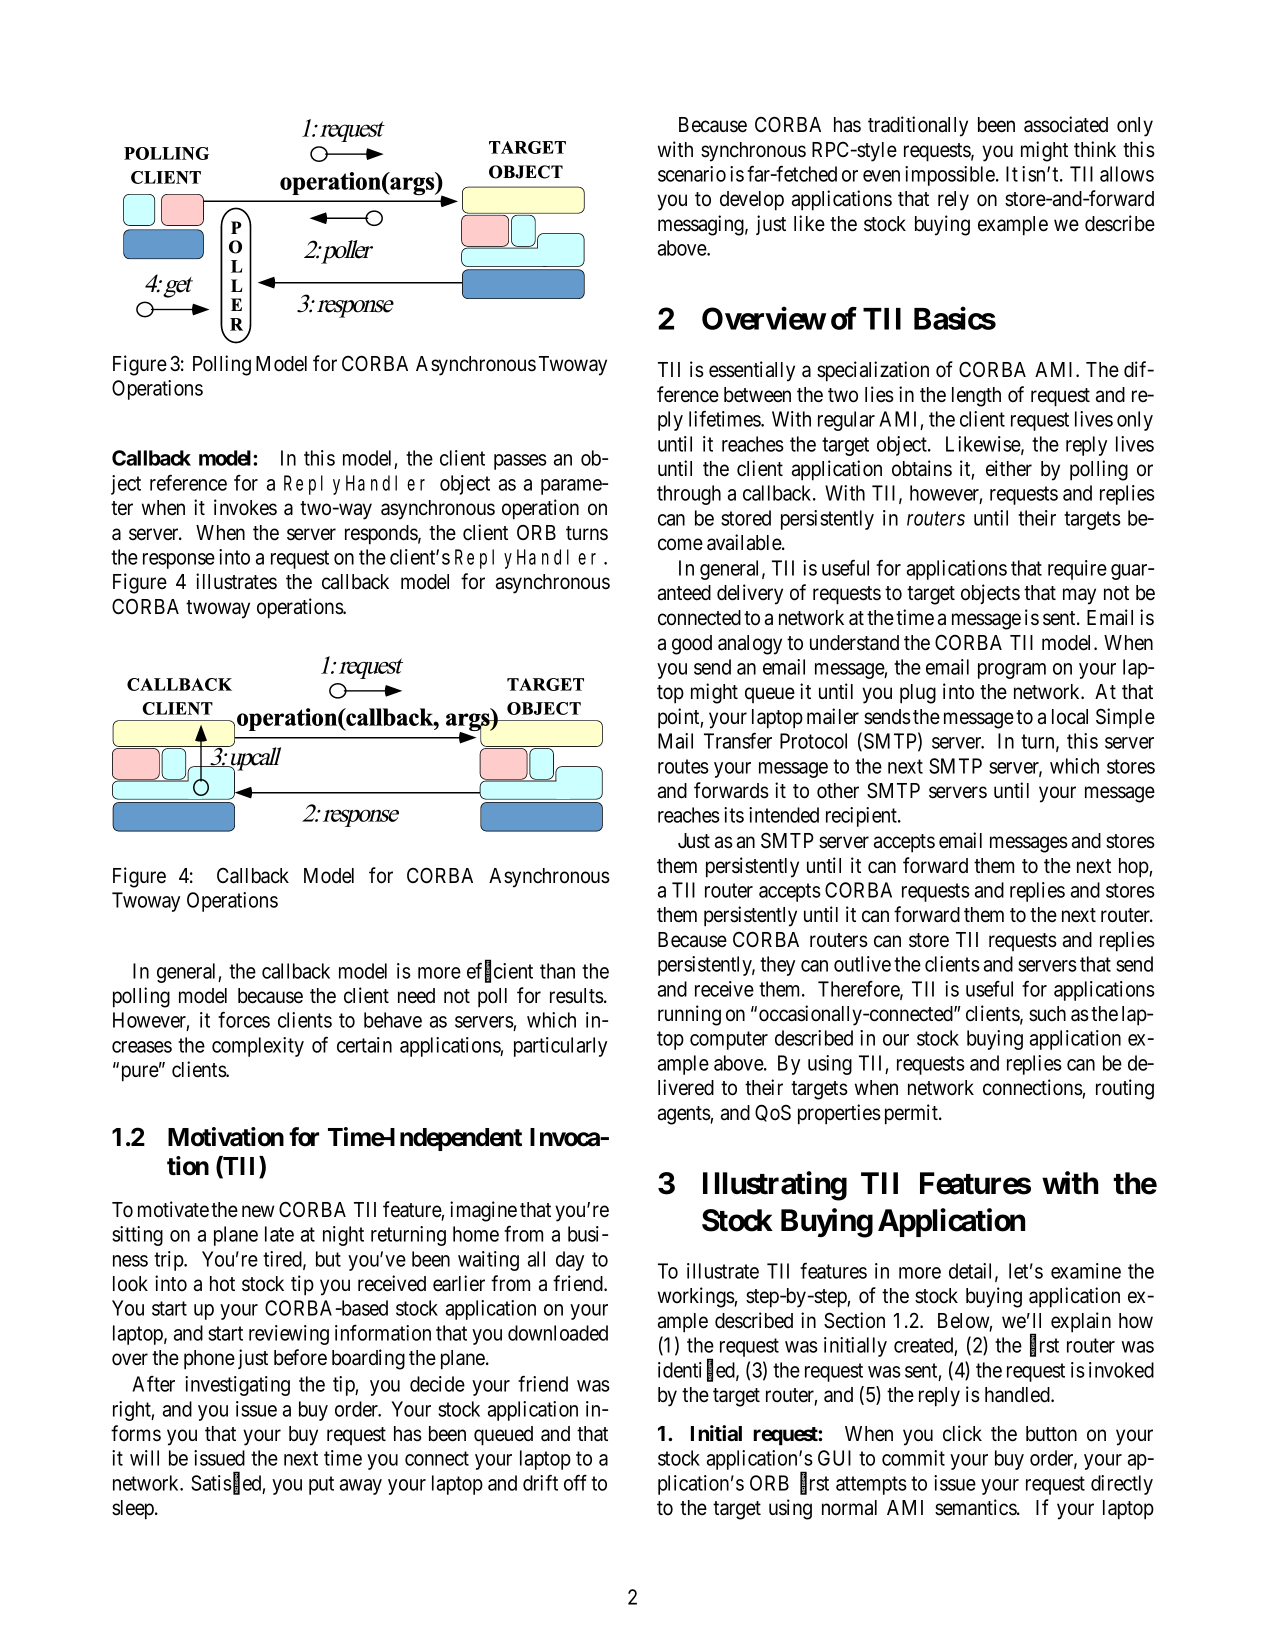 The height and width of the document is (1636, 1265). What do you see at coordinates (1009, 468) in the document?
I see `either` at bounding box center [1009, 468].
